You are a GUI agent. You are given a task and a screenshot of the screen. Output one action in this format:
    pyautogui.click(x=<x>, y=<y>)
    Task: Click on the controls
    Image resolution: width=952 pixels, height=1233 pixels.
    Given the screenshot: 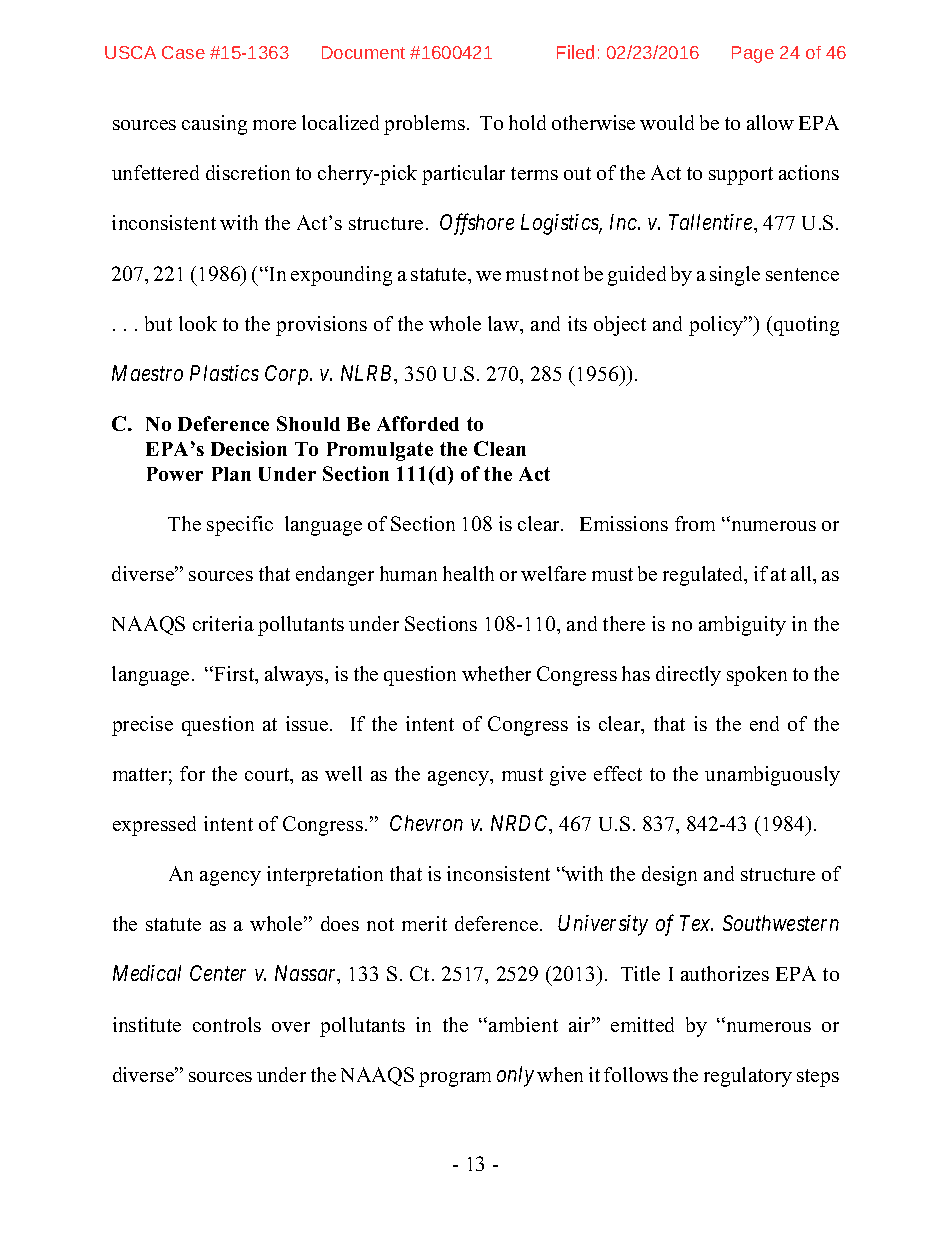 What is the action you would take?
    pyautogui.click(x=227, y=1024)
